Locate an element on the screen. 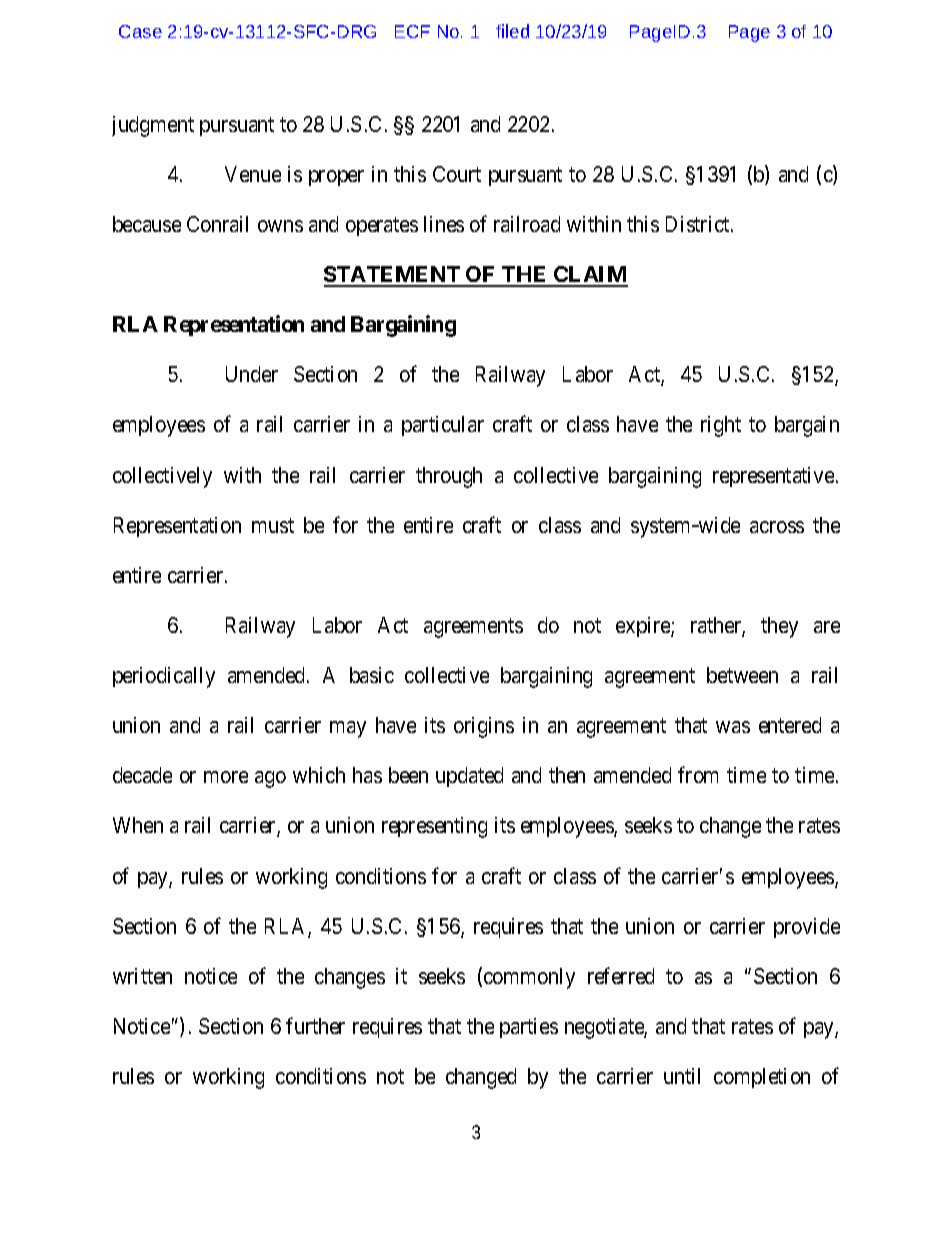  further is located at coordinates (315, 1025).
